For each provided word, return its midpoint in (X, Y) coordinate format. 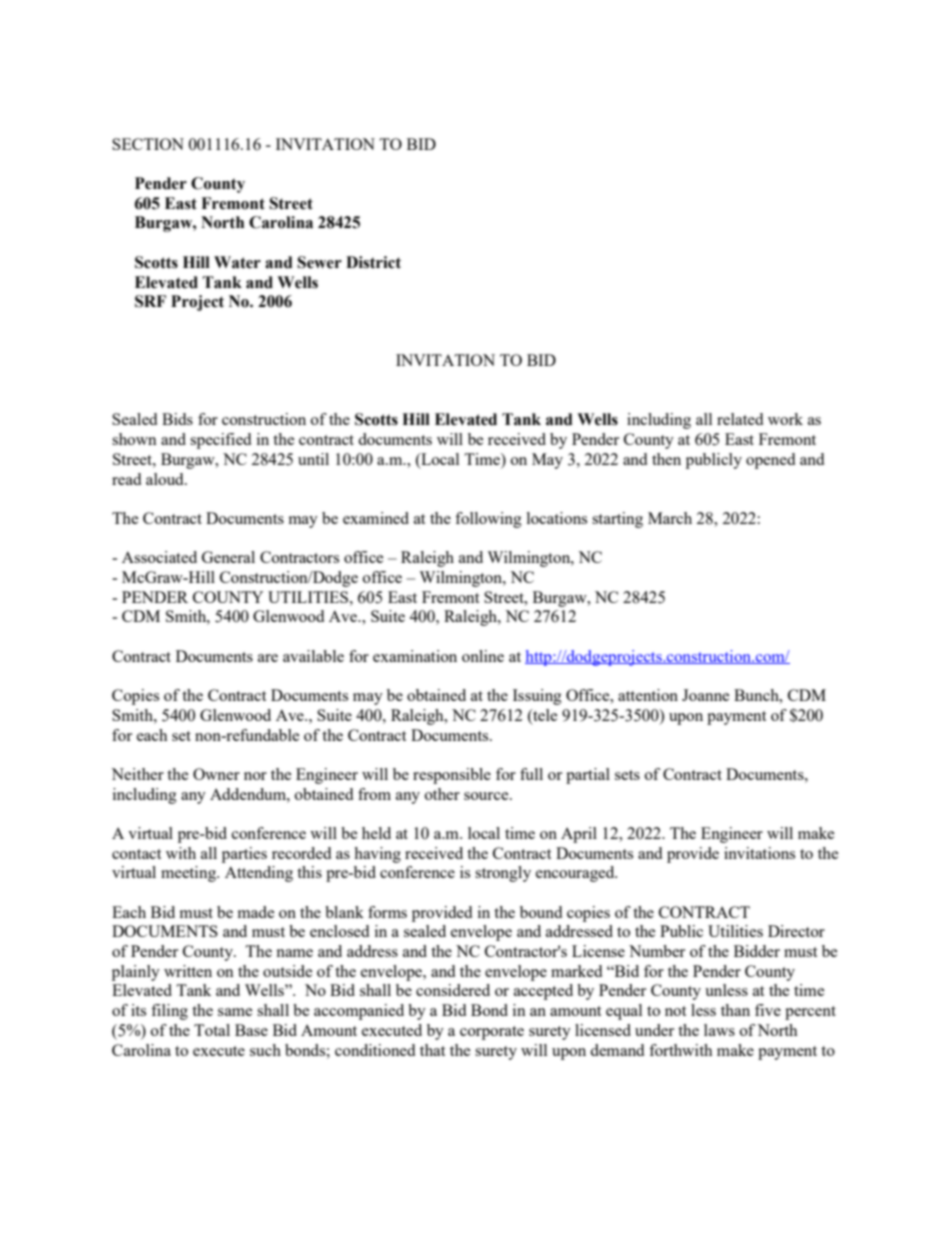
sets (627, 775)
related (740, 419)
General (228, 557)
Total (212, 1030)
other (442, 794)
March (670, 518)
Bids (177, 419)
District (373, 262)
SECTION (148, 144)
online (483, 656)
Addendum (249, 794)
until (313, 459)
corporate (492, 1033)
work (785, 419)
